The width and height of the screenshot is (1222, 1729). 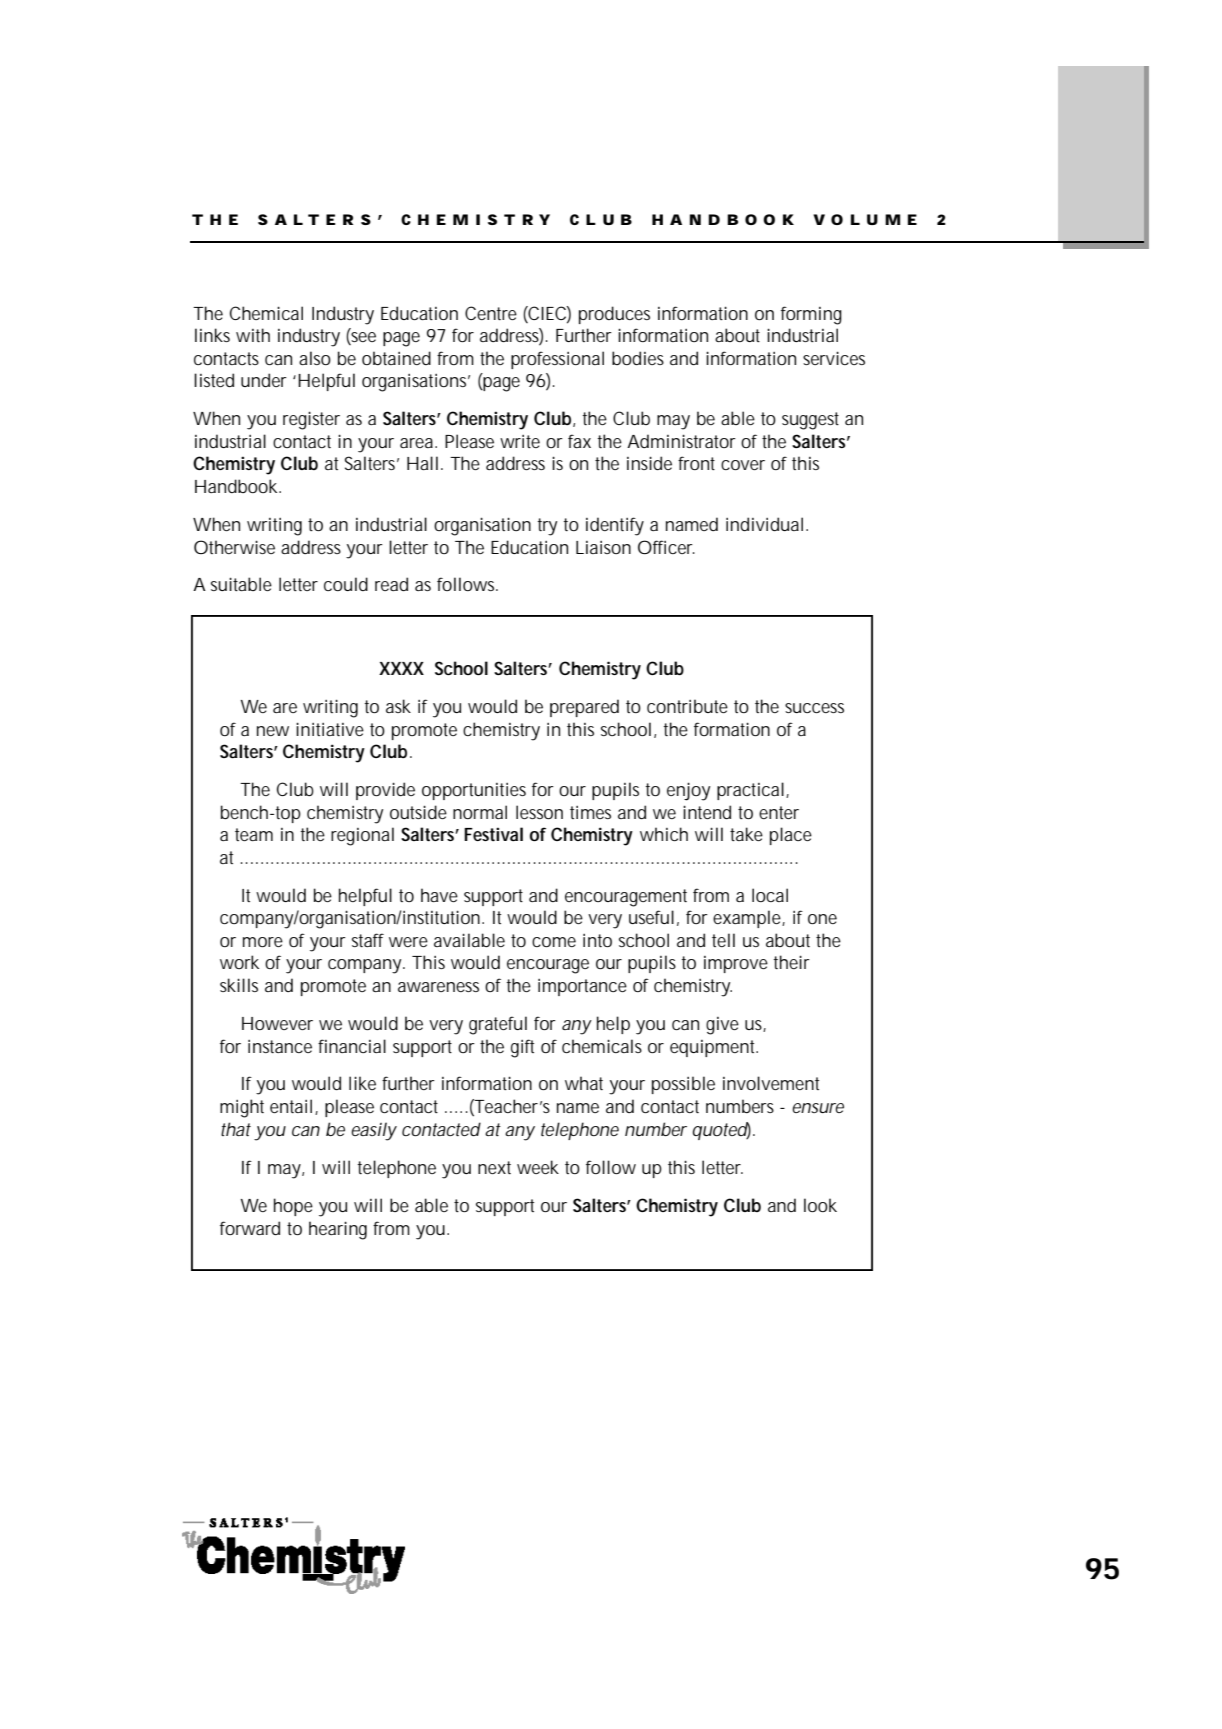 What do you see at coordinates (238, 486) in the screenshot?
I see `Handbook` at bounding box center [238, 486].
